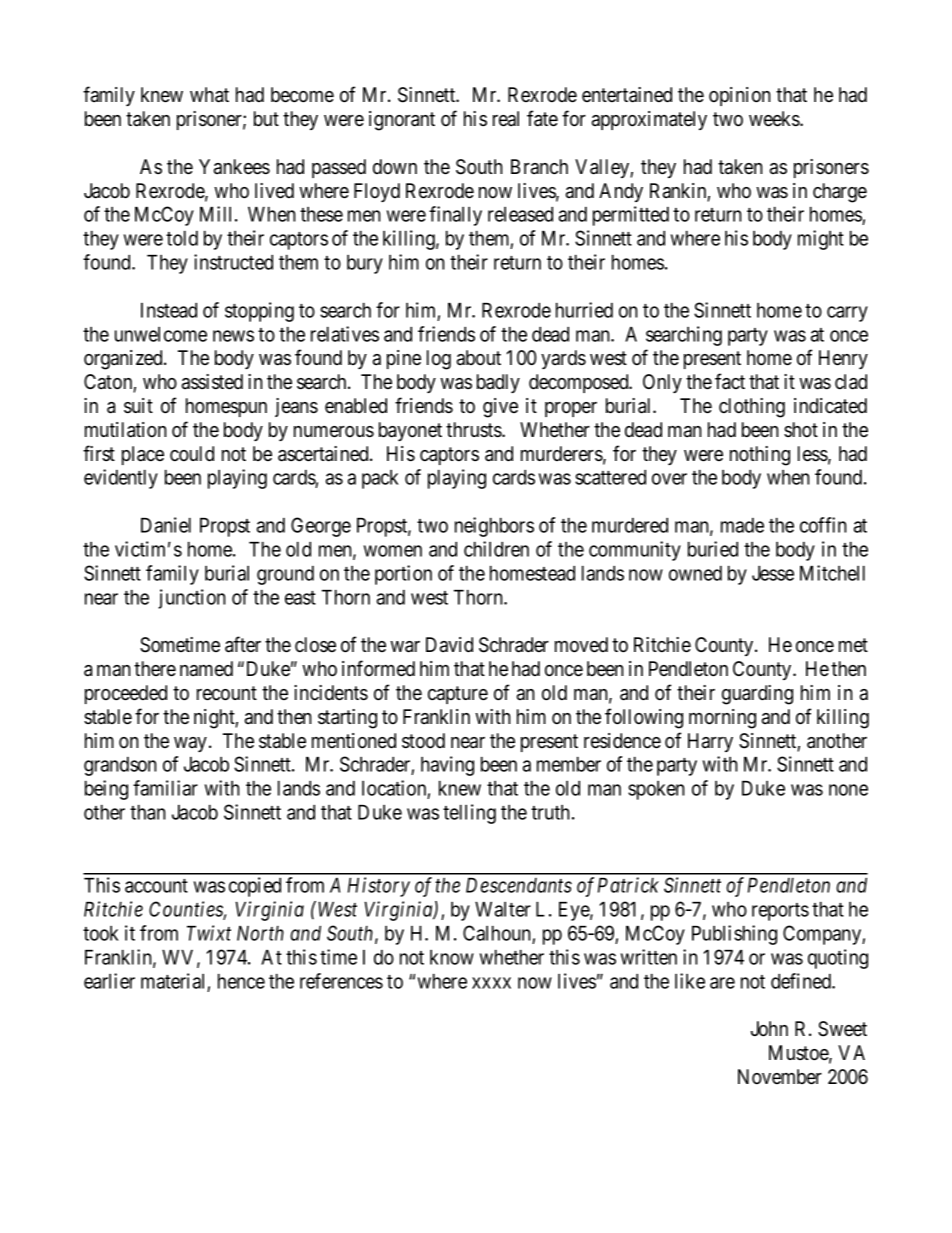 This screenshot has width=952, height=1233. Describe the element at coordinates (209, 95) in the screenshot. I see `what` at that location.
